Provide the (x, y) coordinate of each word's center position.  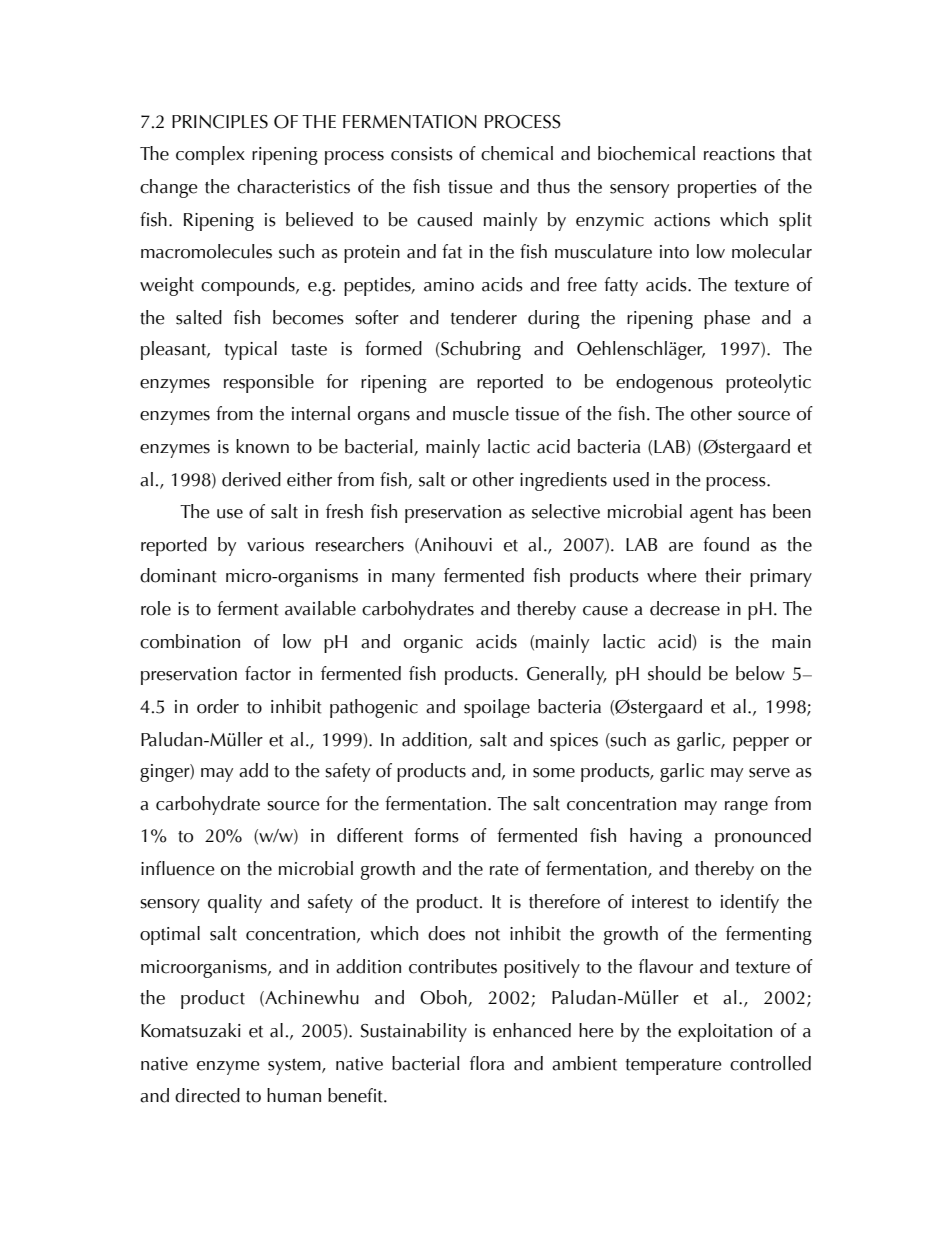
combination (190, 641)
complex (210, 155)
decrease (685, 608)
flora (487, 1063)
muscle (481, 413)
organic (433, 644)
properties (717, 189)
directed (207, 1095)
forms (436, 835)
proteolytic (768, 383)
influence (178, 868)
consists (422, 154)
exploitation (725, 1032)
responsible (269, 383)
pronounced (763, 837)
